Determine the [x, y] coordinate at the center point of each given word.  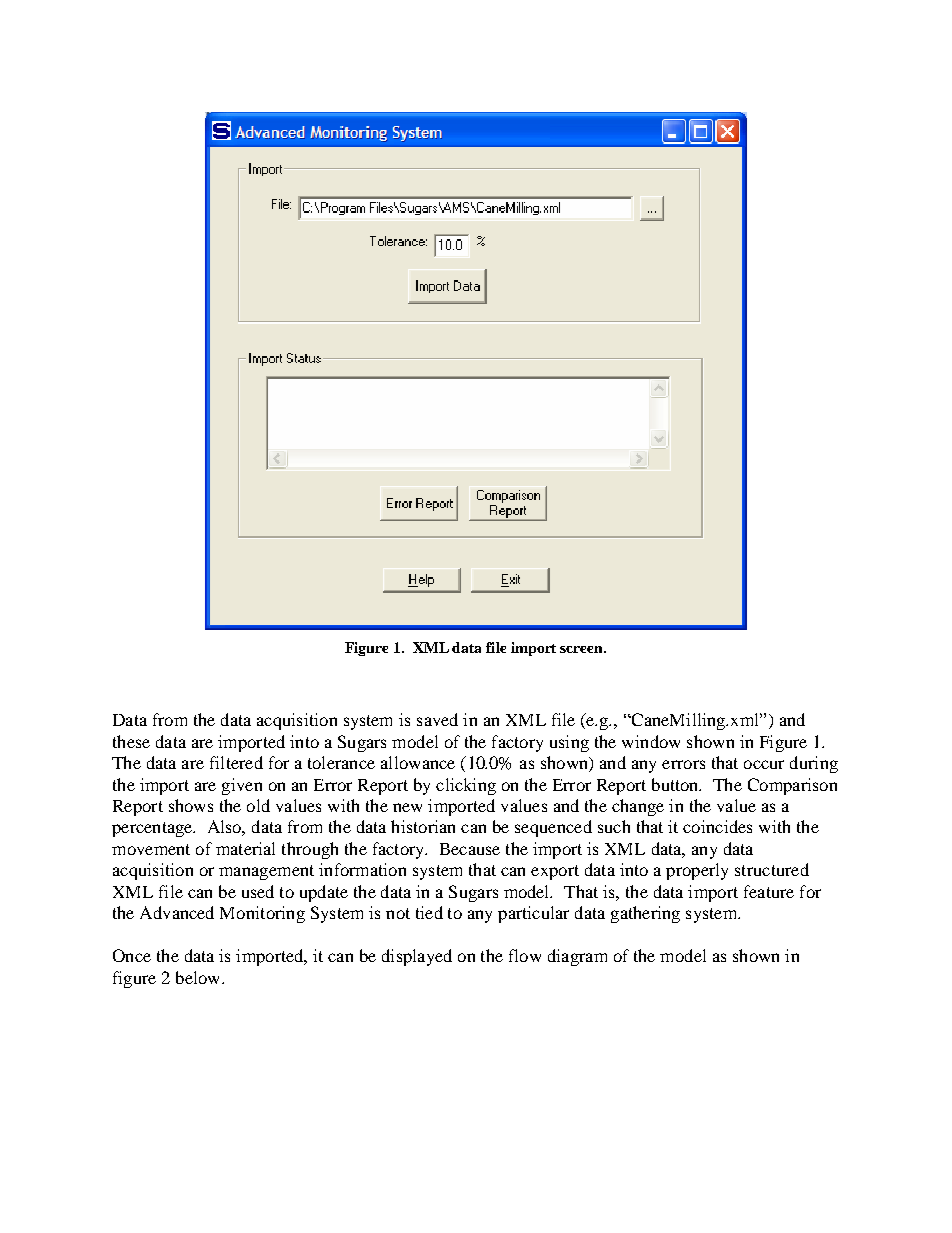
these [131, 741]
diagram [577, 957]
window [651, 741]
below [199, 977]
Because [470, 849]
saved [437, 719]
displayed [417, 957]
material [245, 848]
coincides [717, 826]
